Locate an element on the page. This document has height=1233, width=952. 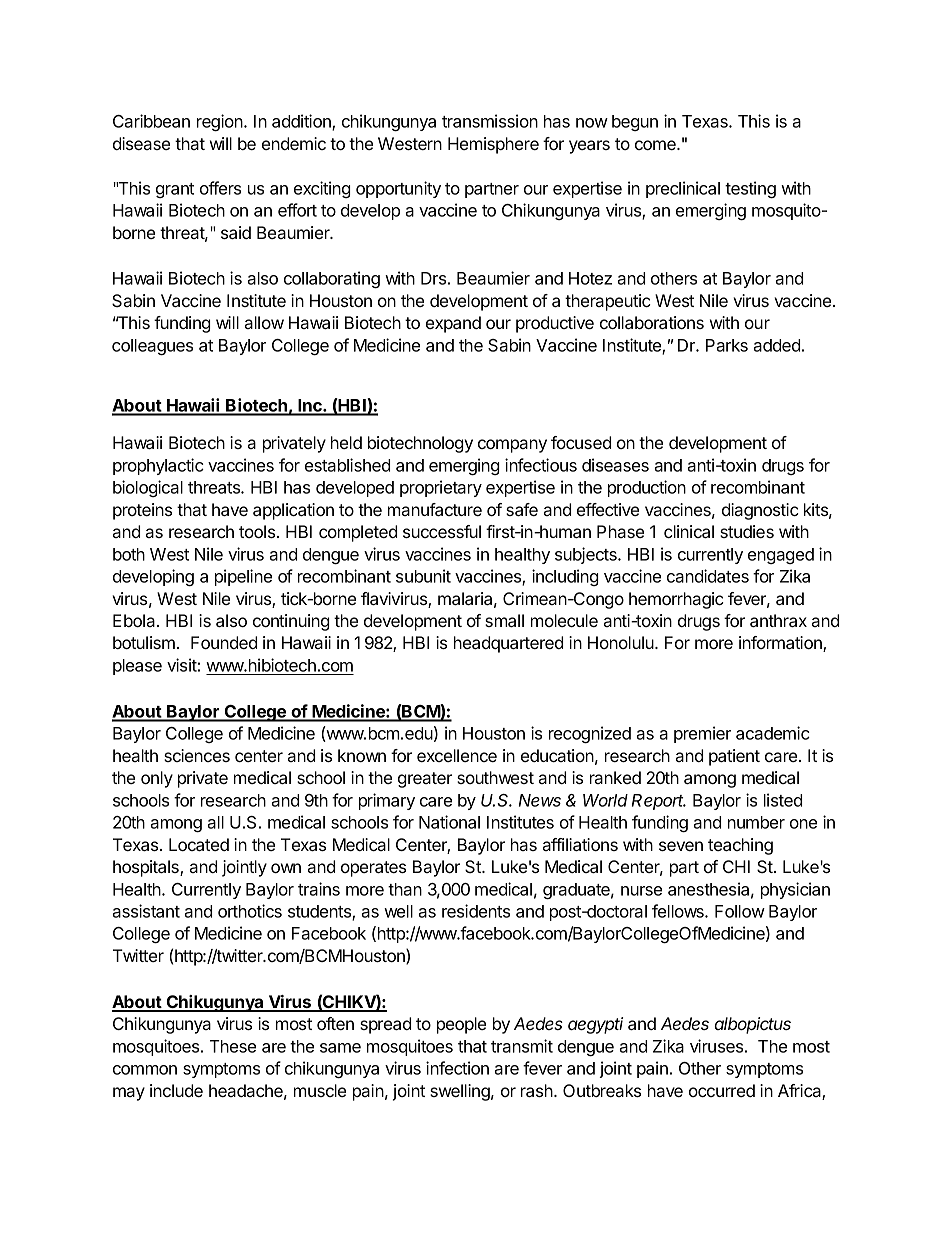
National is located at coordinates (449, 822).
